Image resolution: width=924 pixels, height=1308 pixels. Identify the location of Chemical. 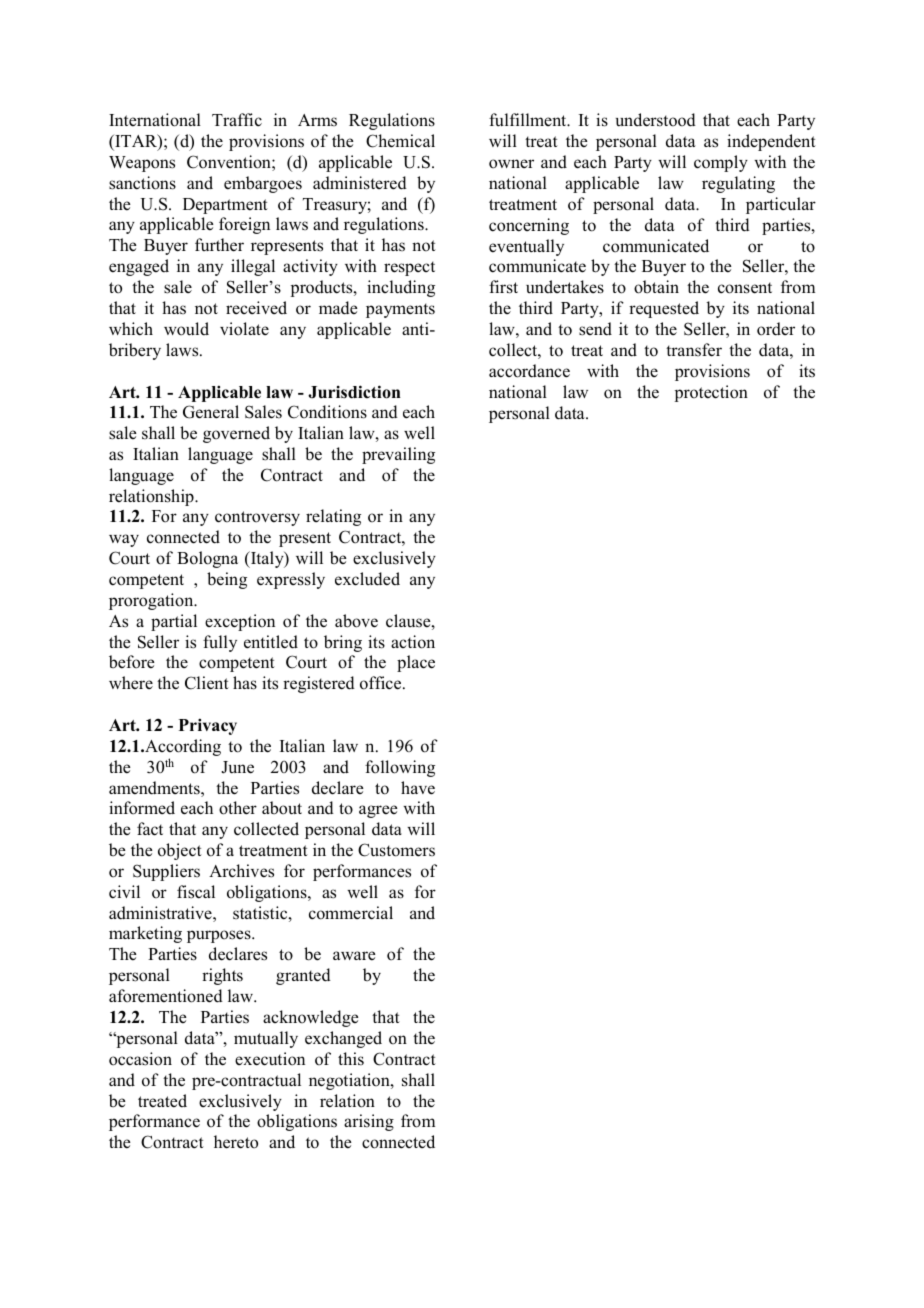
(400, 141).
